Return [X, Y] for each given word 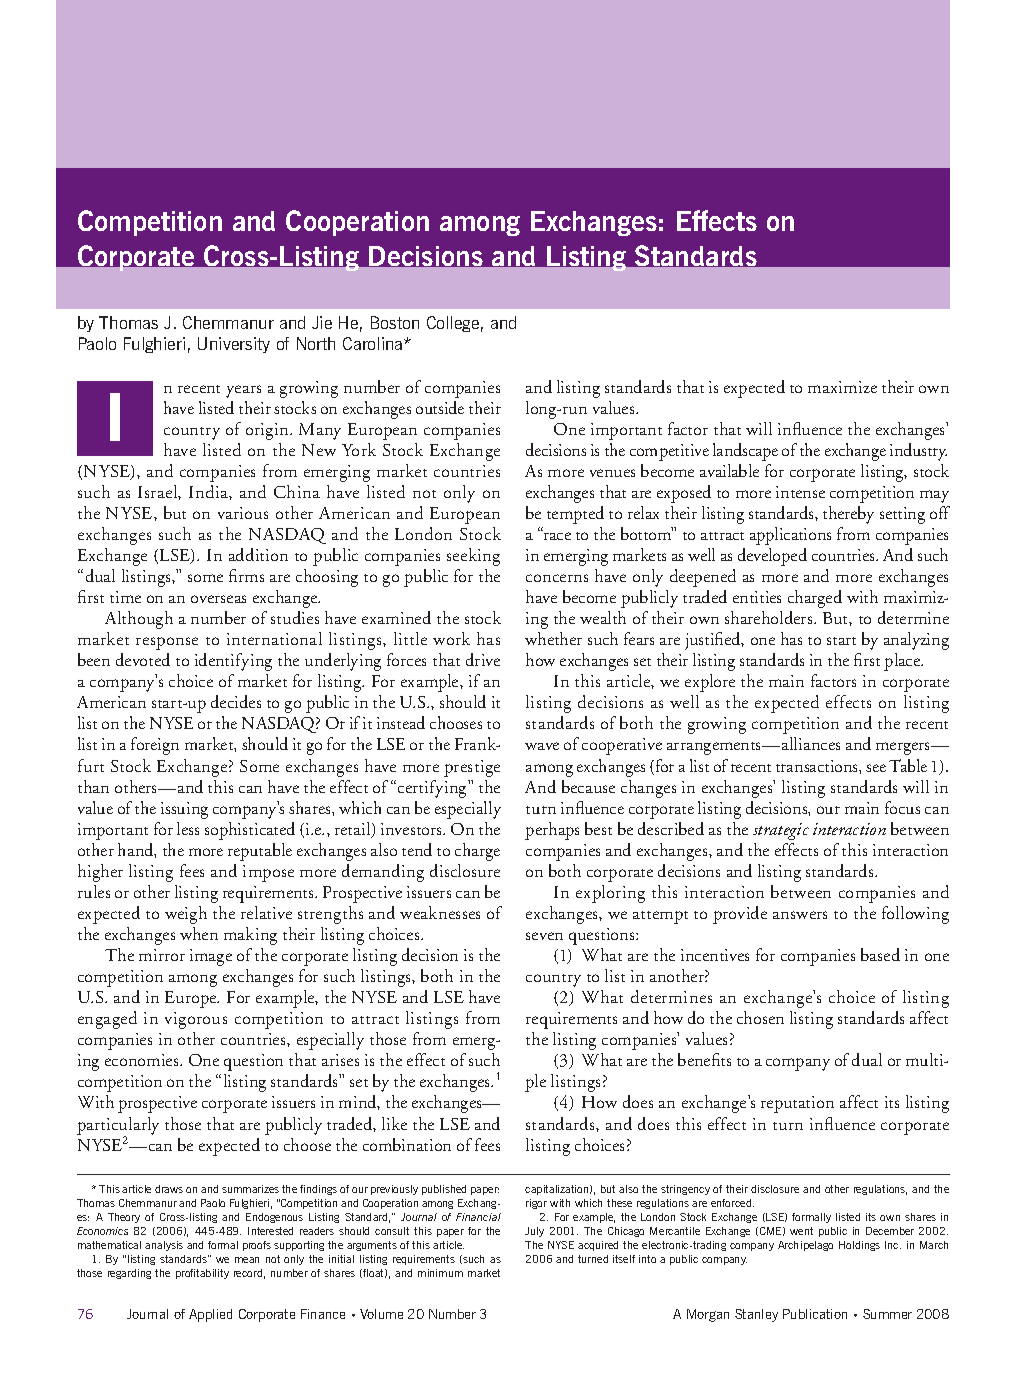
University [234, 345]
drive [483, 659]
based [880, 954]
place [903, 662]
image [211, 957]
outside [440, 407]
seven [544, 936]
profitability [202, 1274]
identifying [233, 662]
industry [918, 452]
